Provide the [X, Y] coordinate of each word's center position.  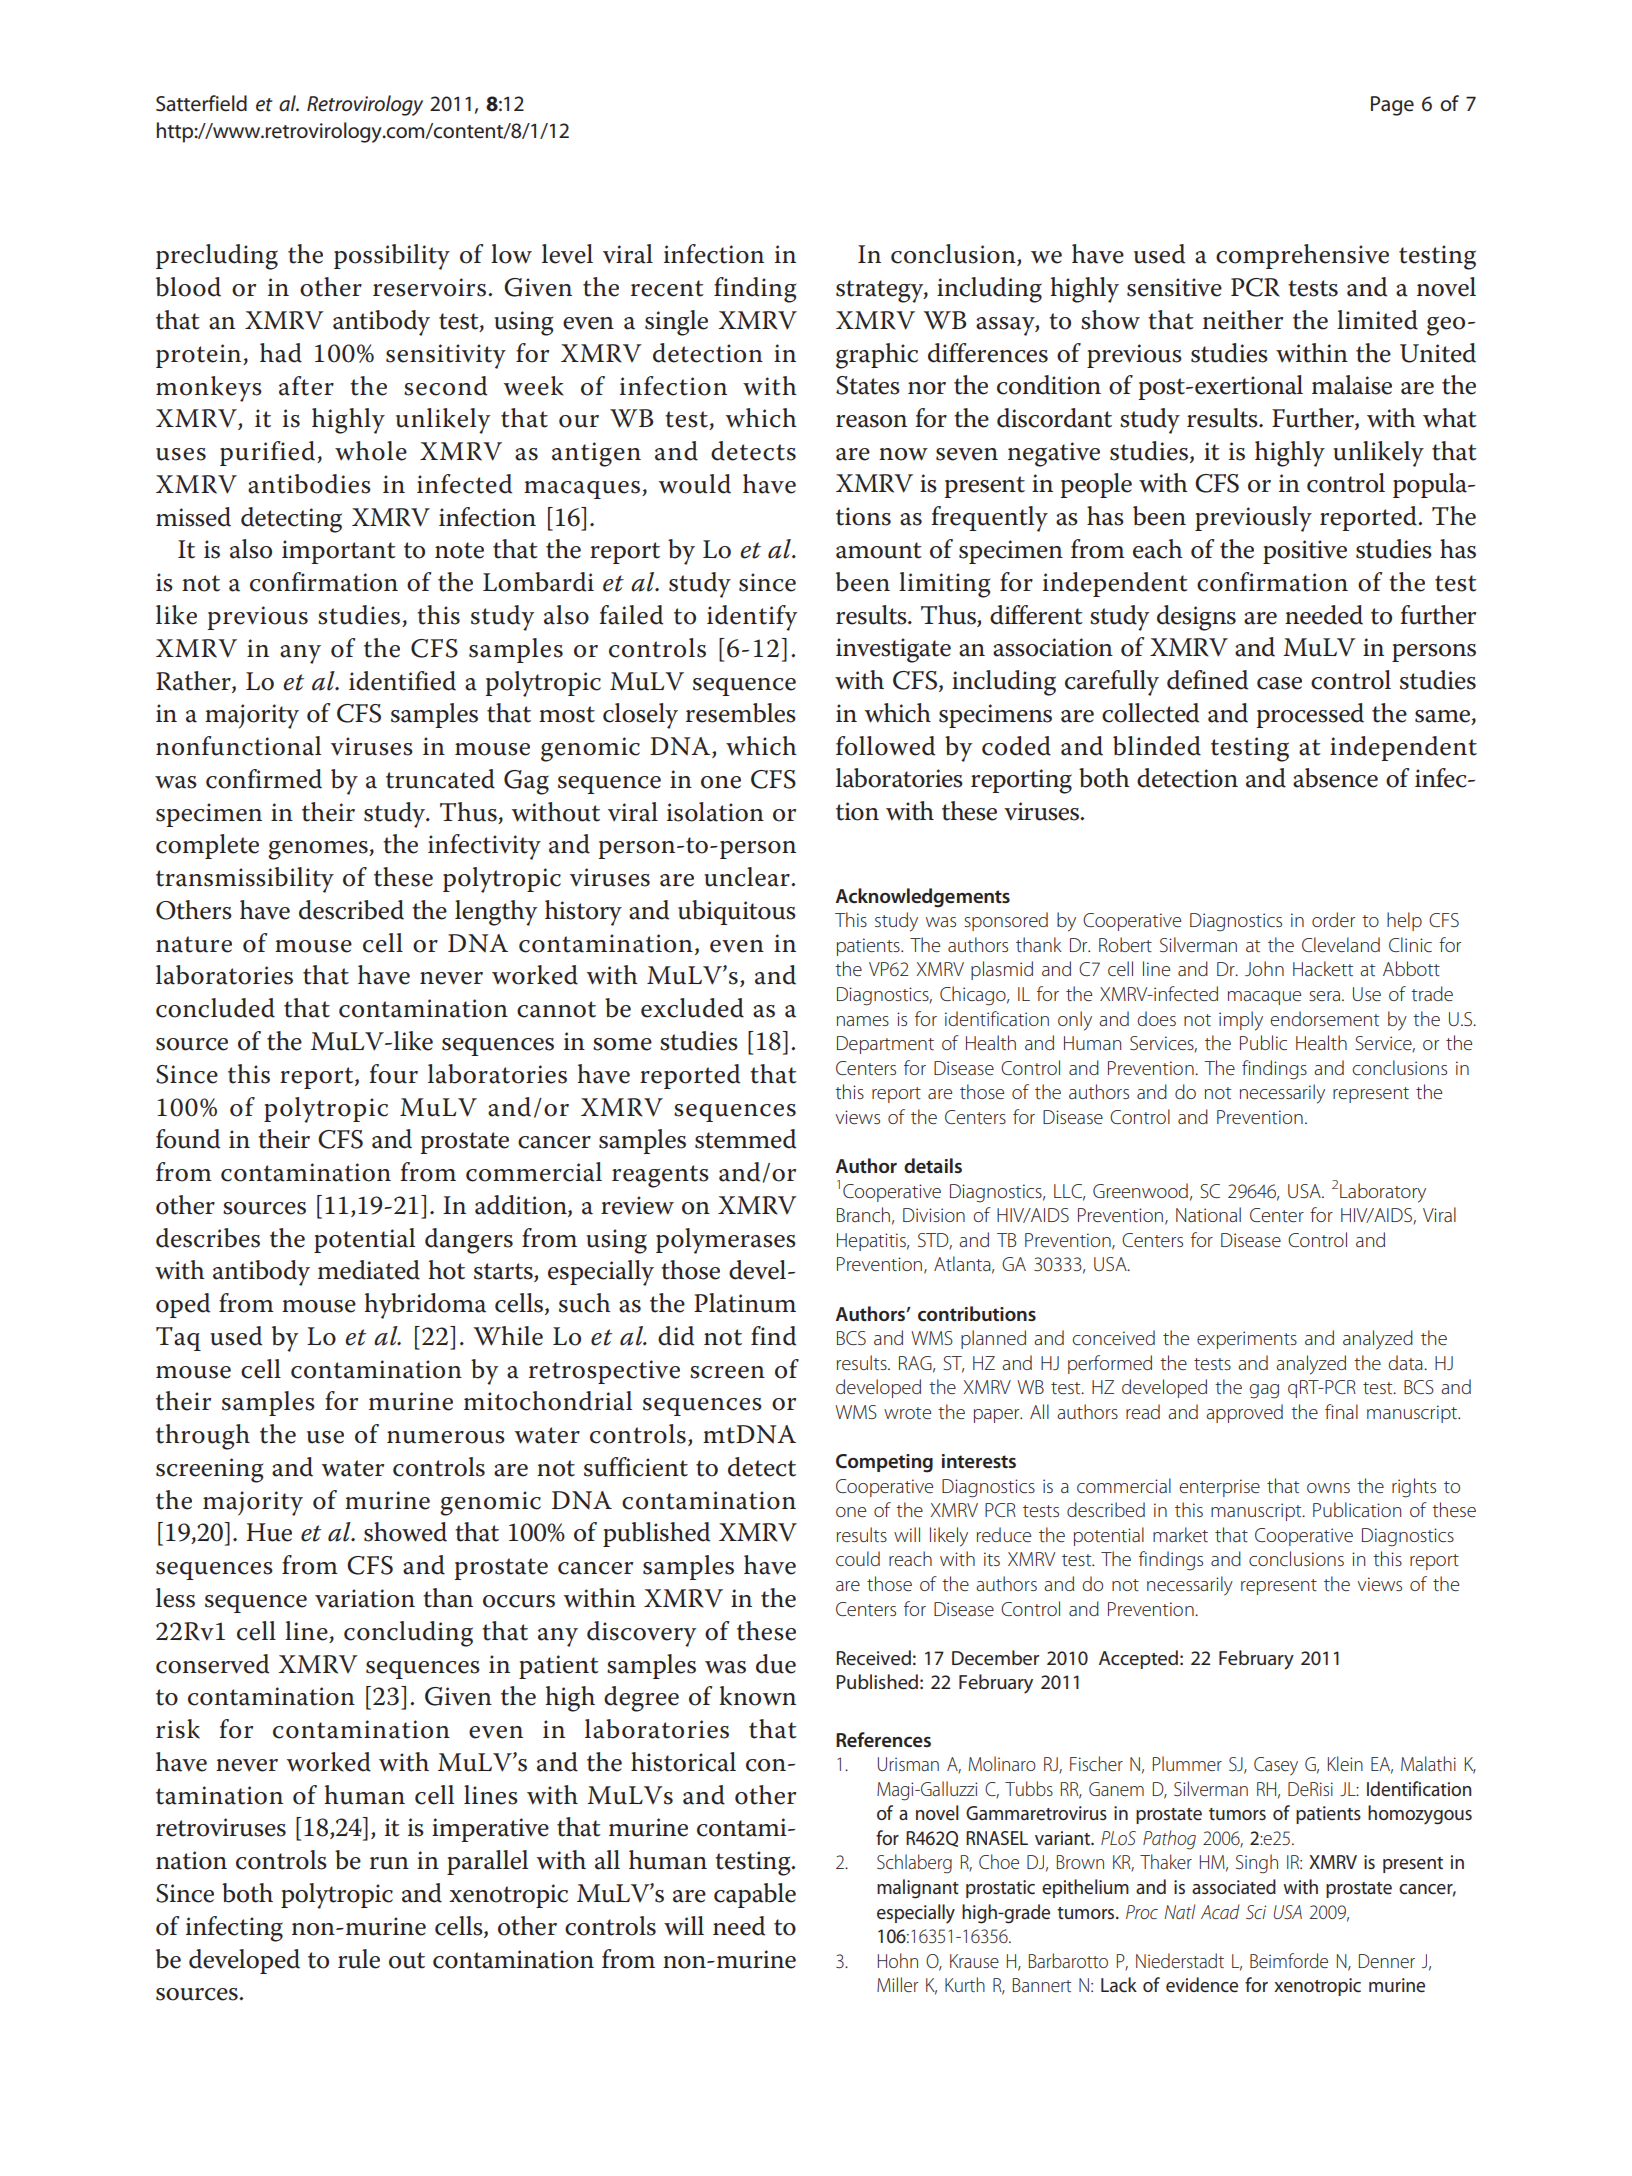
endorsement [1324, 1018]
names [863, 1021]
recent [667, 288]
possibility [392, 257]
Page [1392, 106]
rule [359, 1959]
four [393, 1074]
